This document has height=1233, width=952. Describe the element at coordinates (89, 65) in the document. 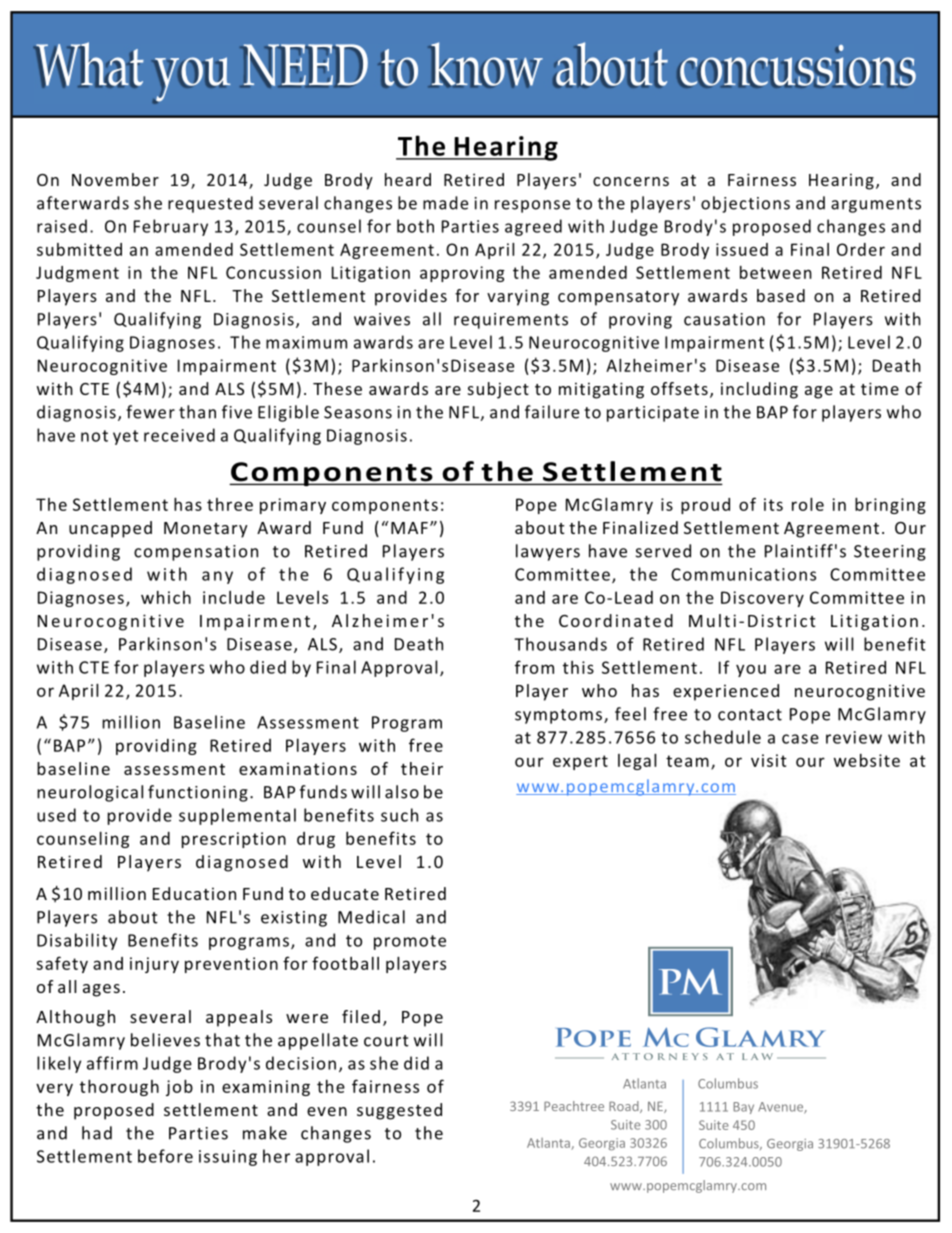

I see `What` at that location.
